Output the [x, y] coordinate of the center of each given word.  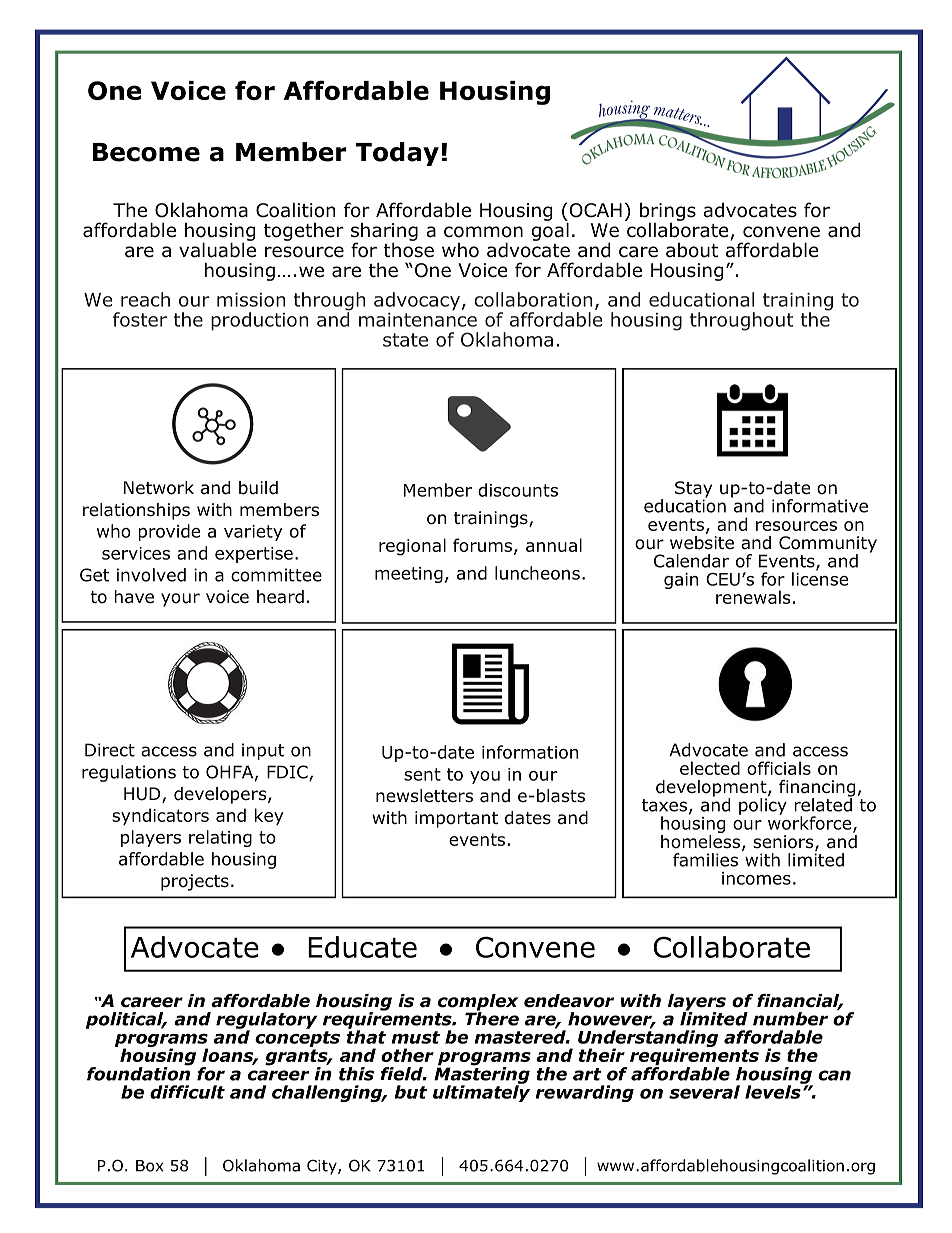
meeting [409, 575]
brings [668, 213]
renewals [753, 597]
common [483, 232]
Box [150, 1166]
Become [146, 152]
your [180, 600]
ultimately [481, 1092]
